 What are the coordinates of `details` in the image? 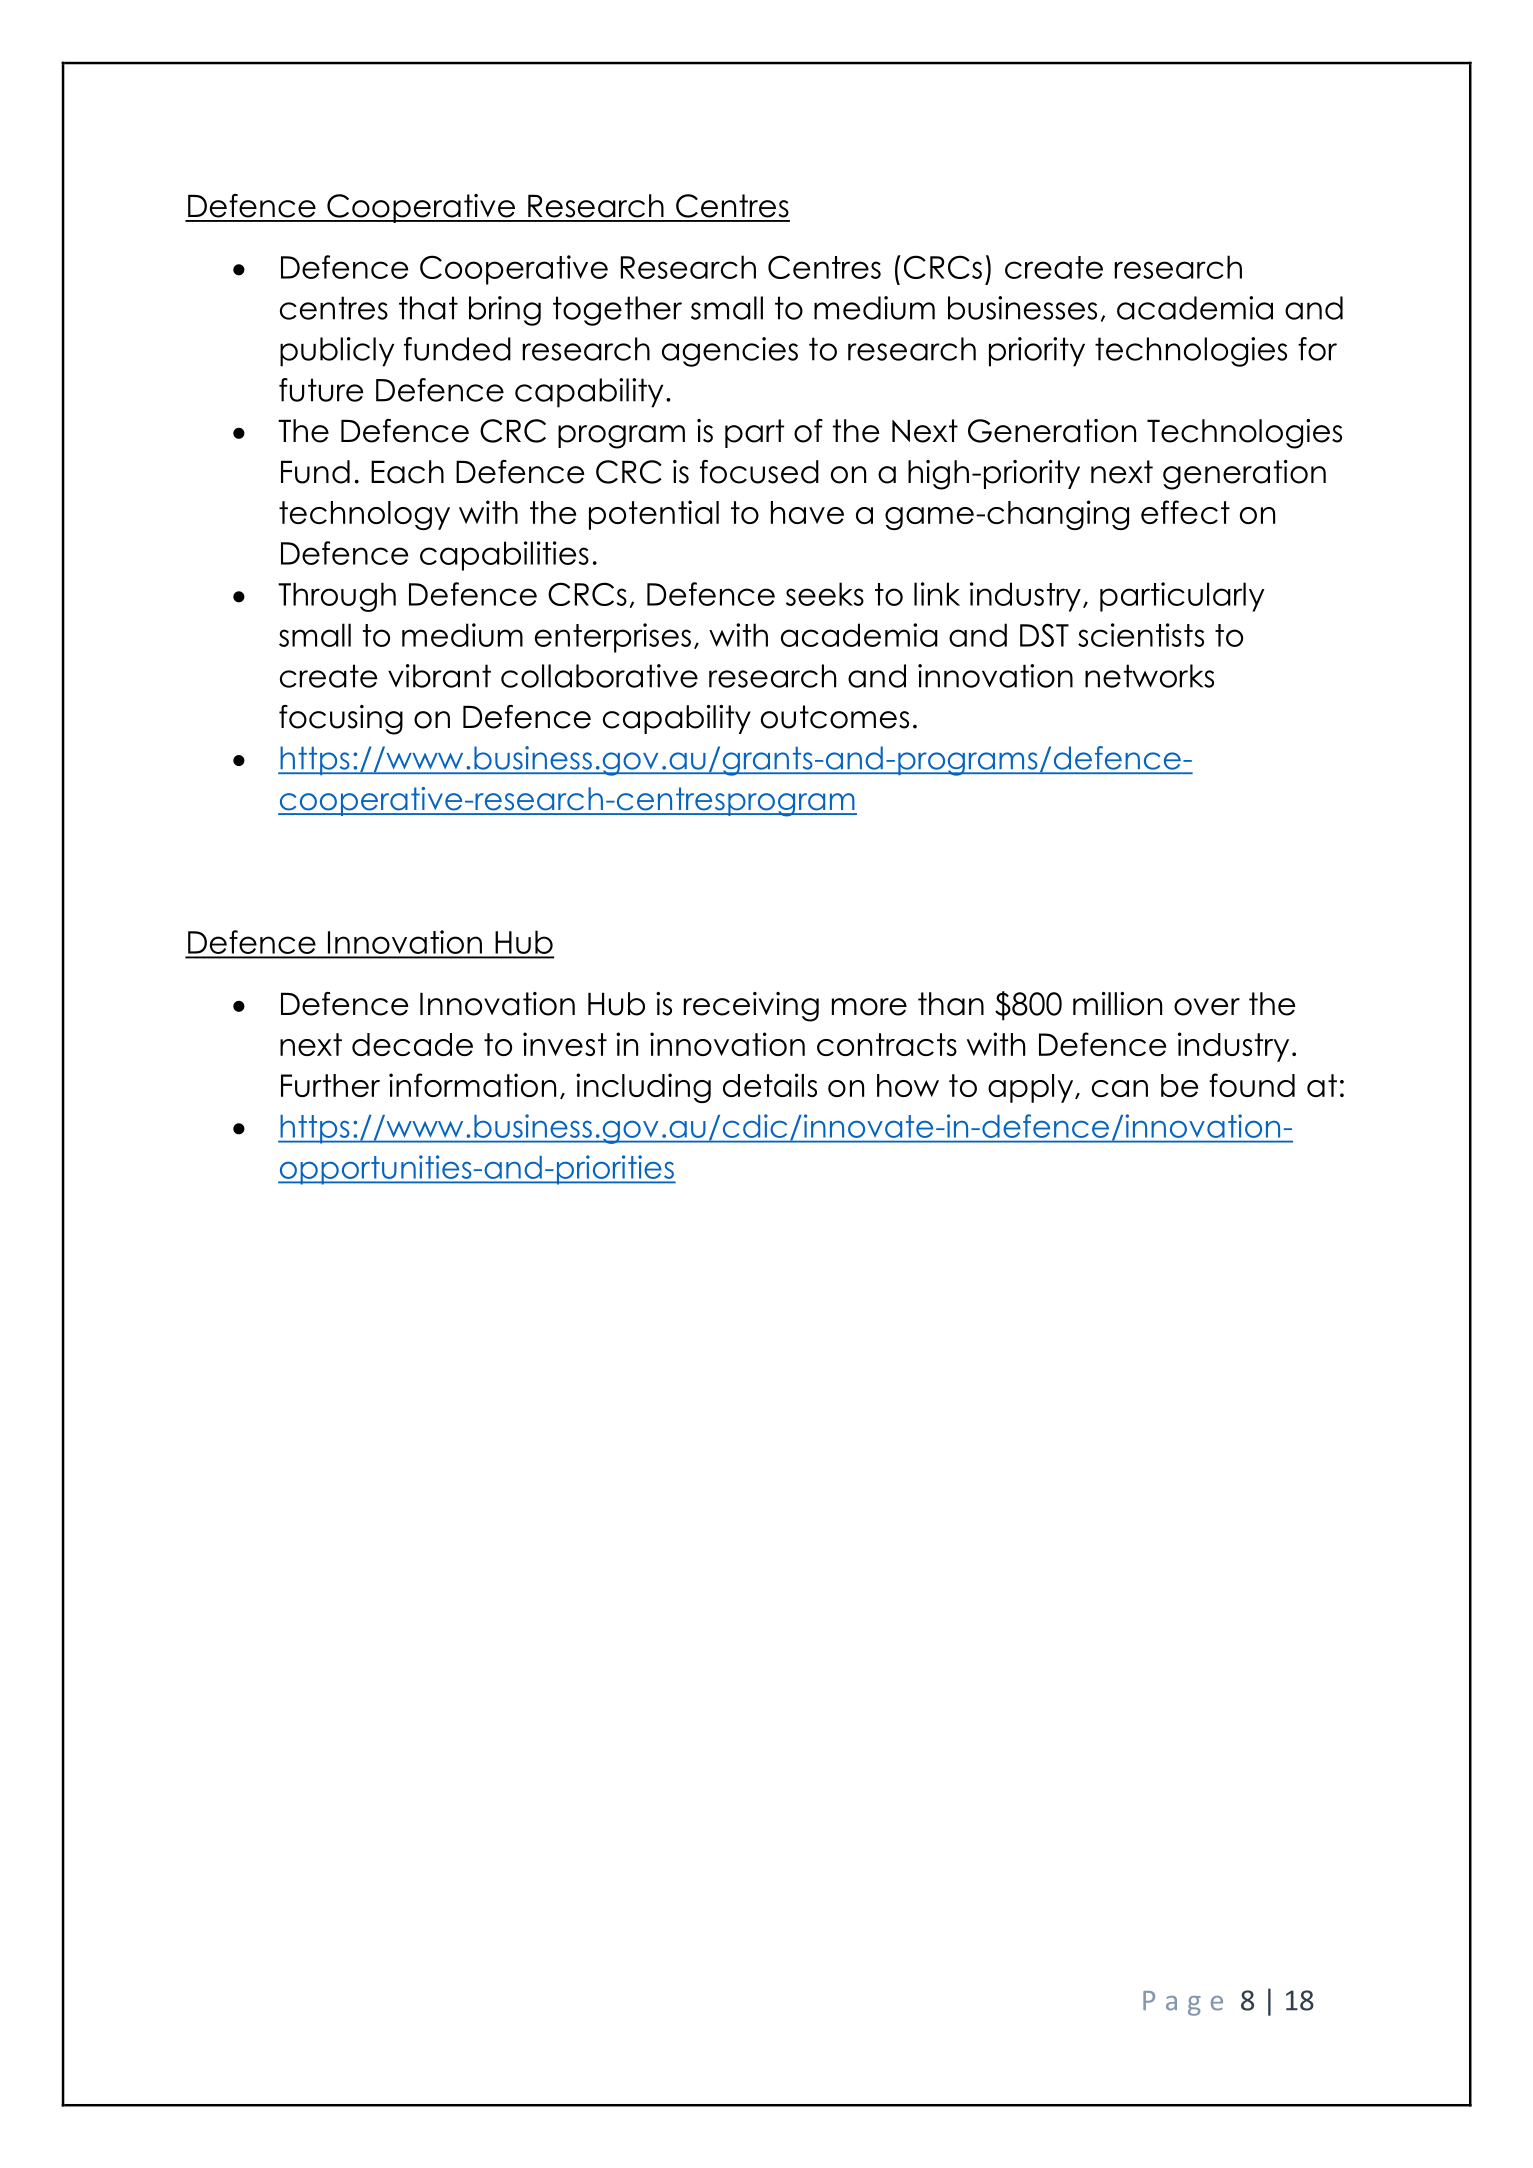 It's located at (770, 1085).
